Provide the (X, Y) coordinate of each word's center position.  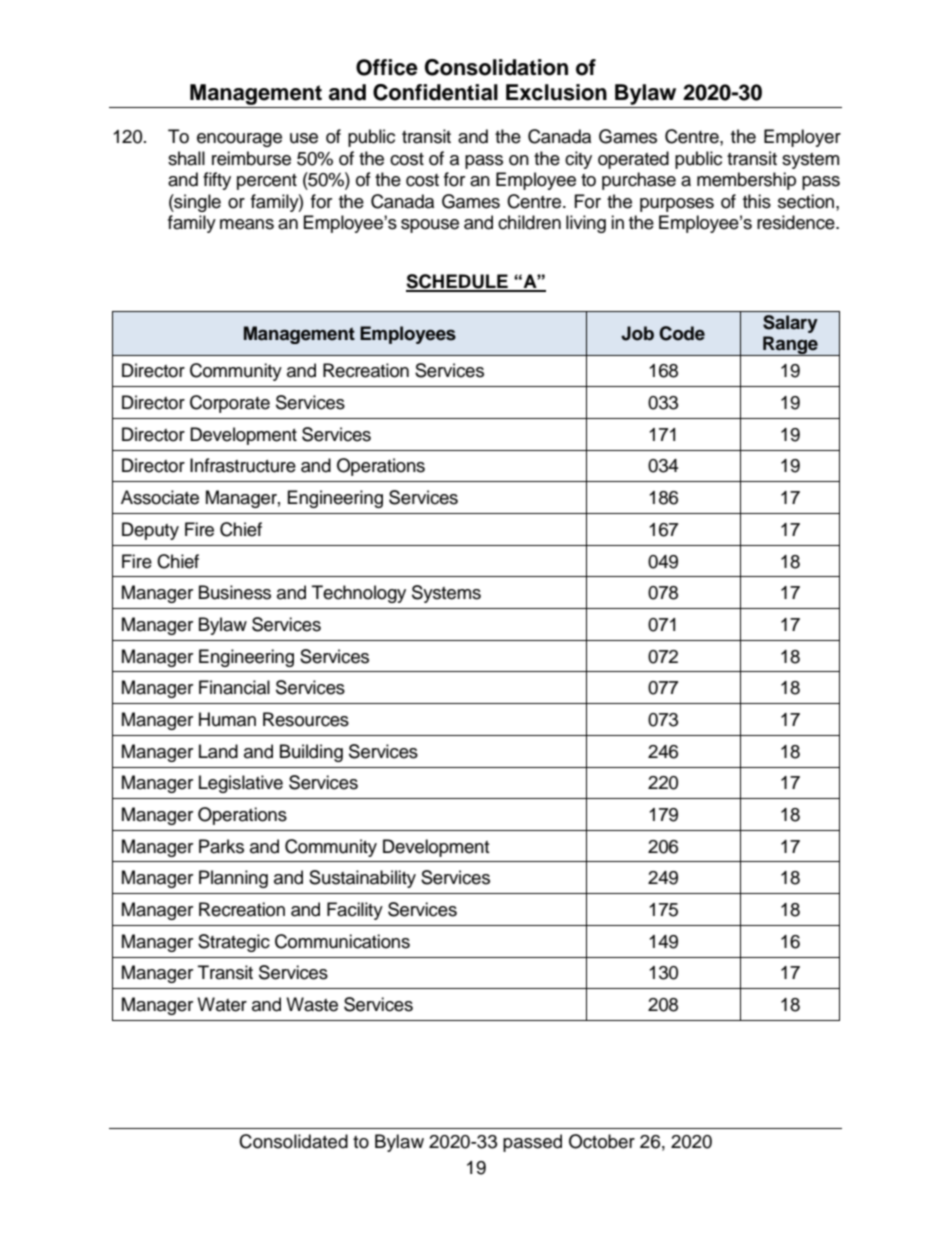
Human (227, 719)
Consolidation (496, 67)
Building (311, 753)
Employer (802, 138)
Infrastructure (243, 465)
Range (790, 346)
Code (682, 333)
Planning (233, 879)
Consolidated (293, 1141)
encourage (239, 140)
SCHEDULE (458, 282)
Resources (306, 719)
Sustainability (362, 879)
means (247, 224)
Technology (359, 594)
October (602, 1141)
